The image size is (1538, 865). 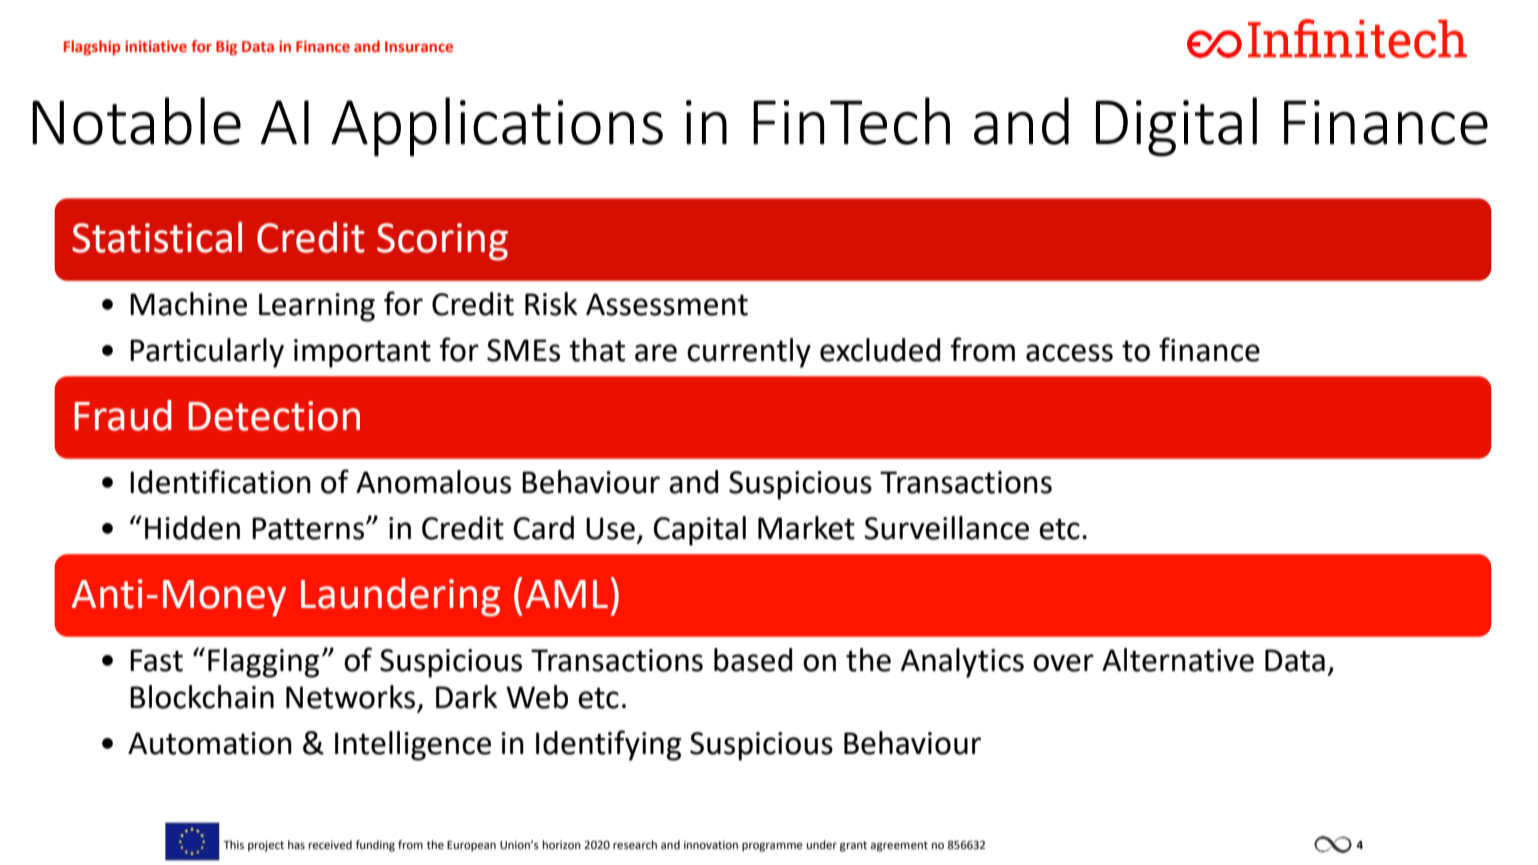 I want to click on research, so click(x=635, y=845).
